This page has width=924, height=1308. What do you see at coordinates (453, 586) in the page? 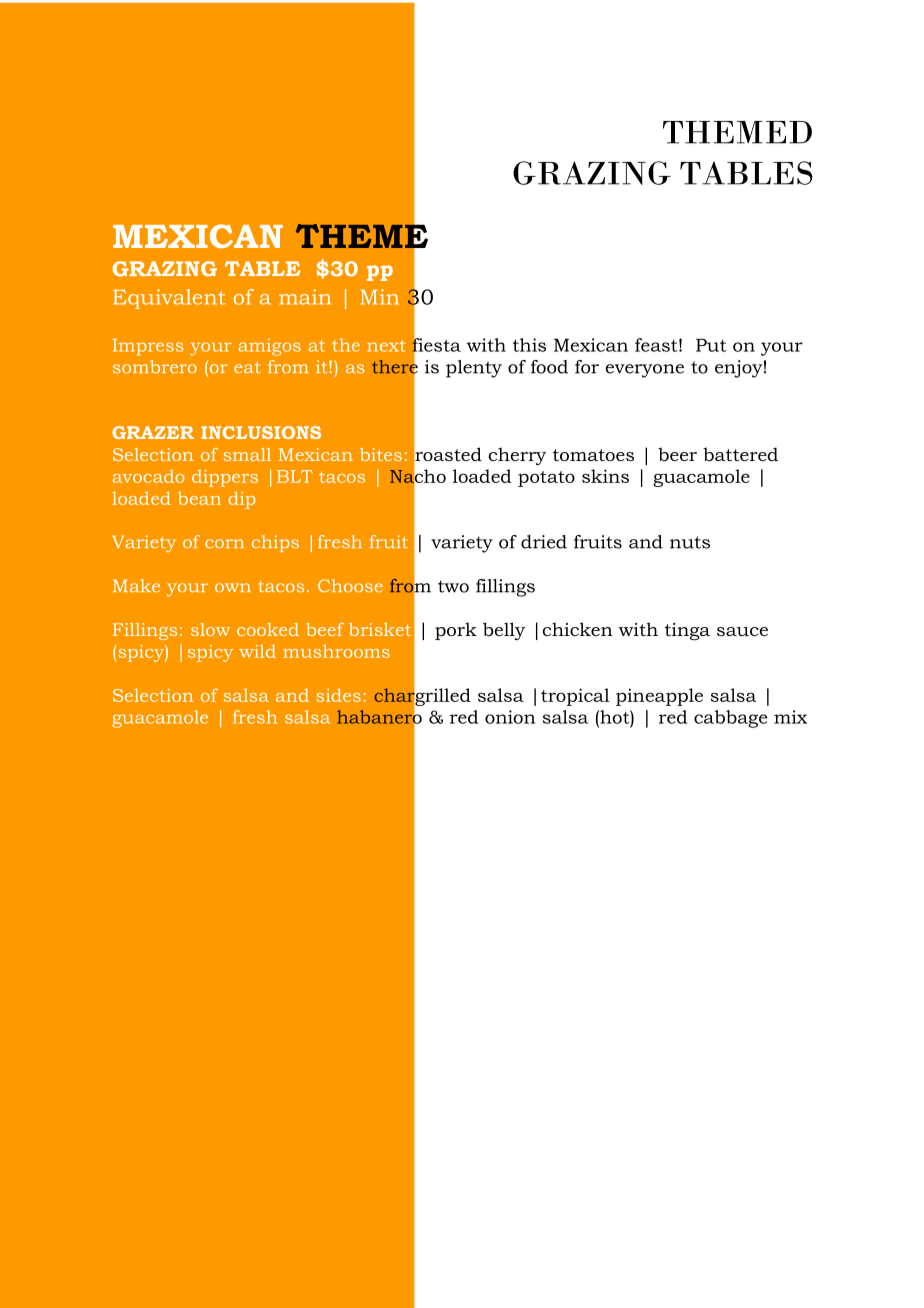
I see `two` at bounding box center [453, 586].
